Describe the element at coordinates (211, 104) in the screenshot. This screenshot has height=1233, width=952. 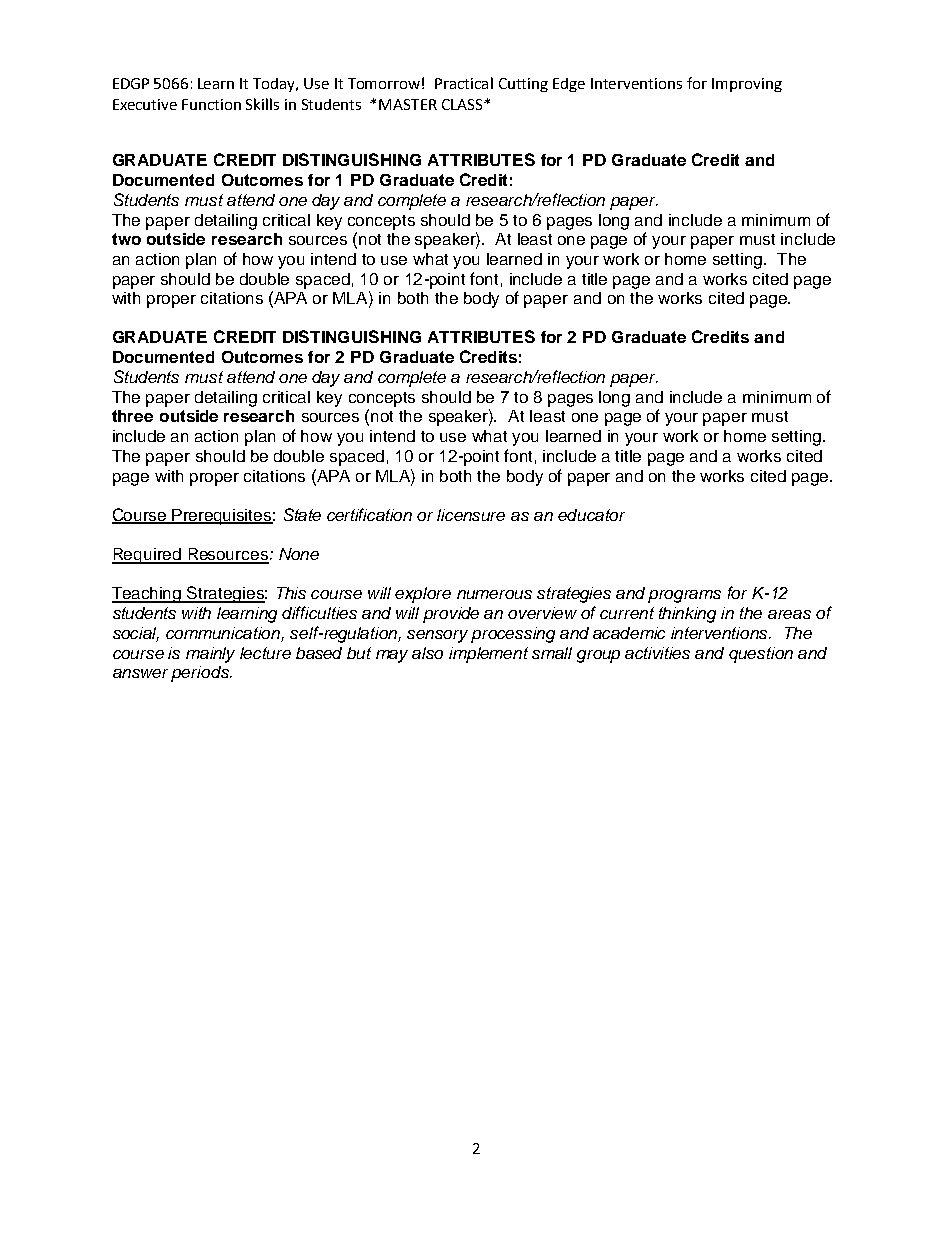
I see `Function` at that location.
